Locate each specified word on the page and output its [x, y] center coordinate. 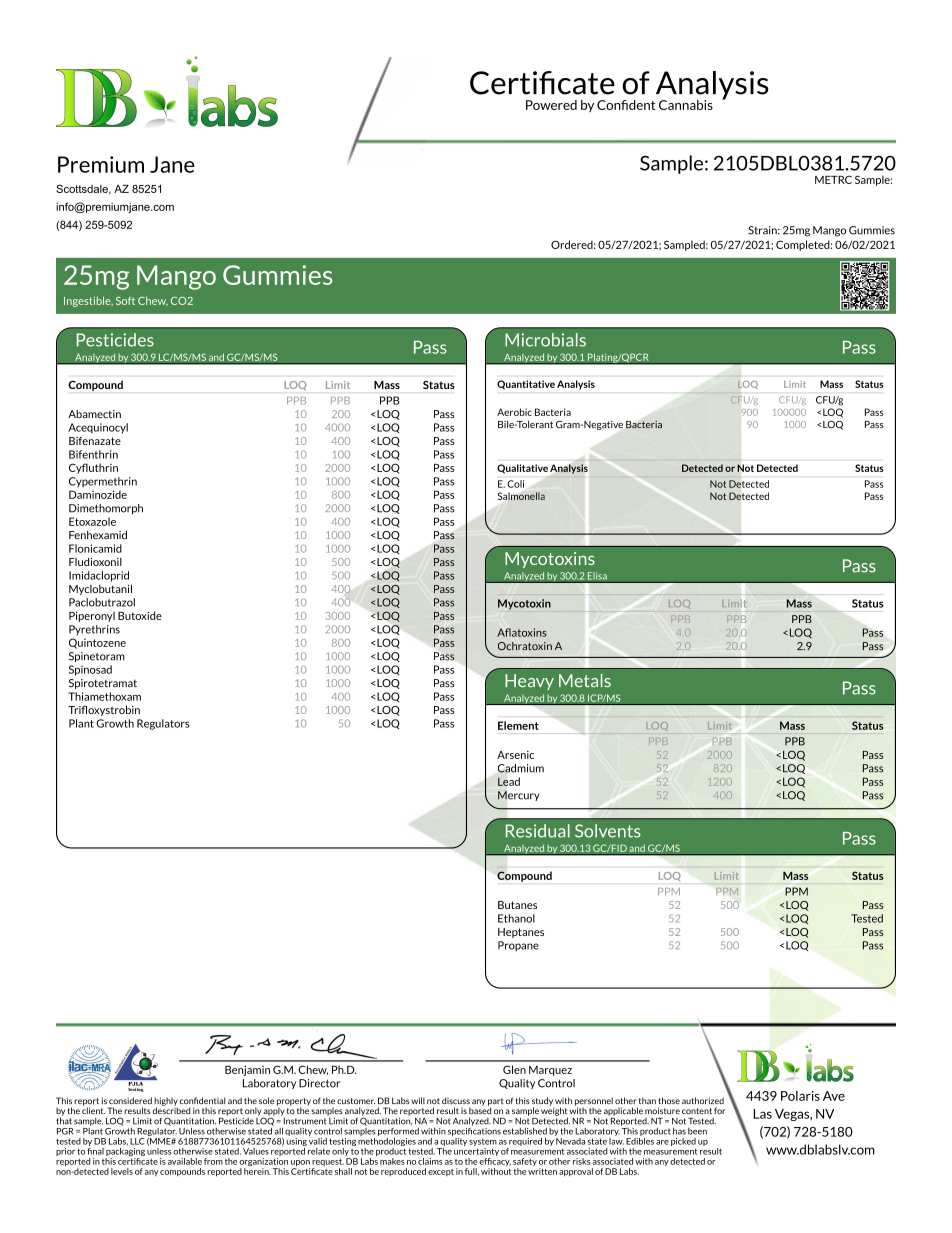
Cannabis [686, 105]
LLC [137, 1141]
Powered [551, 105]
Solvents [608, 831]
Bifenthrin [93, 454]
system [483, 1142]
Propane [518, 946]
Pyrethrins [94, 630]
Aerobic [514, 412]
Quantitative [526, 385]
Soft [125, 301]
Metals [585, 680]
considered [130, 1100]
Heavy [529, 682]
